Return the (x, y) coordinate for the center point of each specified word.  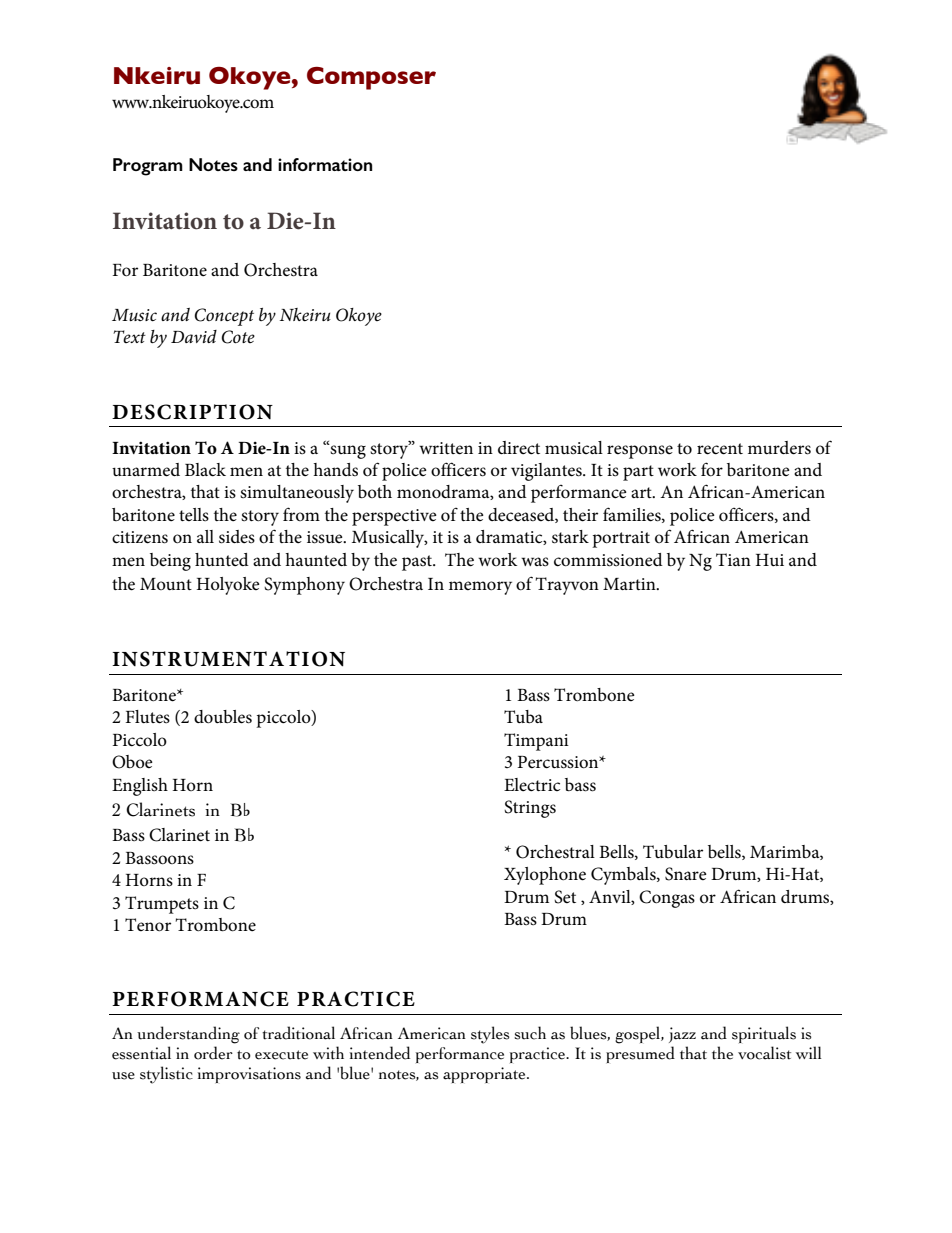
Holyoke (228, 586)
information (325, 164)
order (213, 1053)
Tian (733, 559)
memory (480, 588)
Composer (371, 78)
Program (148, 167)
